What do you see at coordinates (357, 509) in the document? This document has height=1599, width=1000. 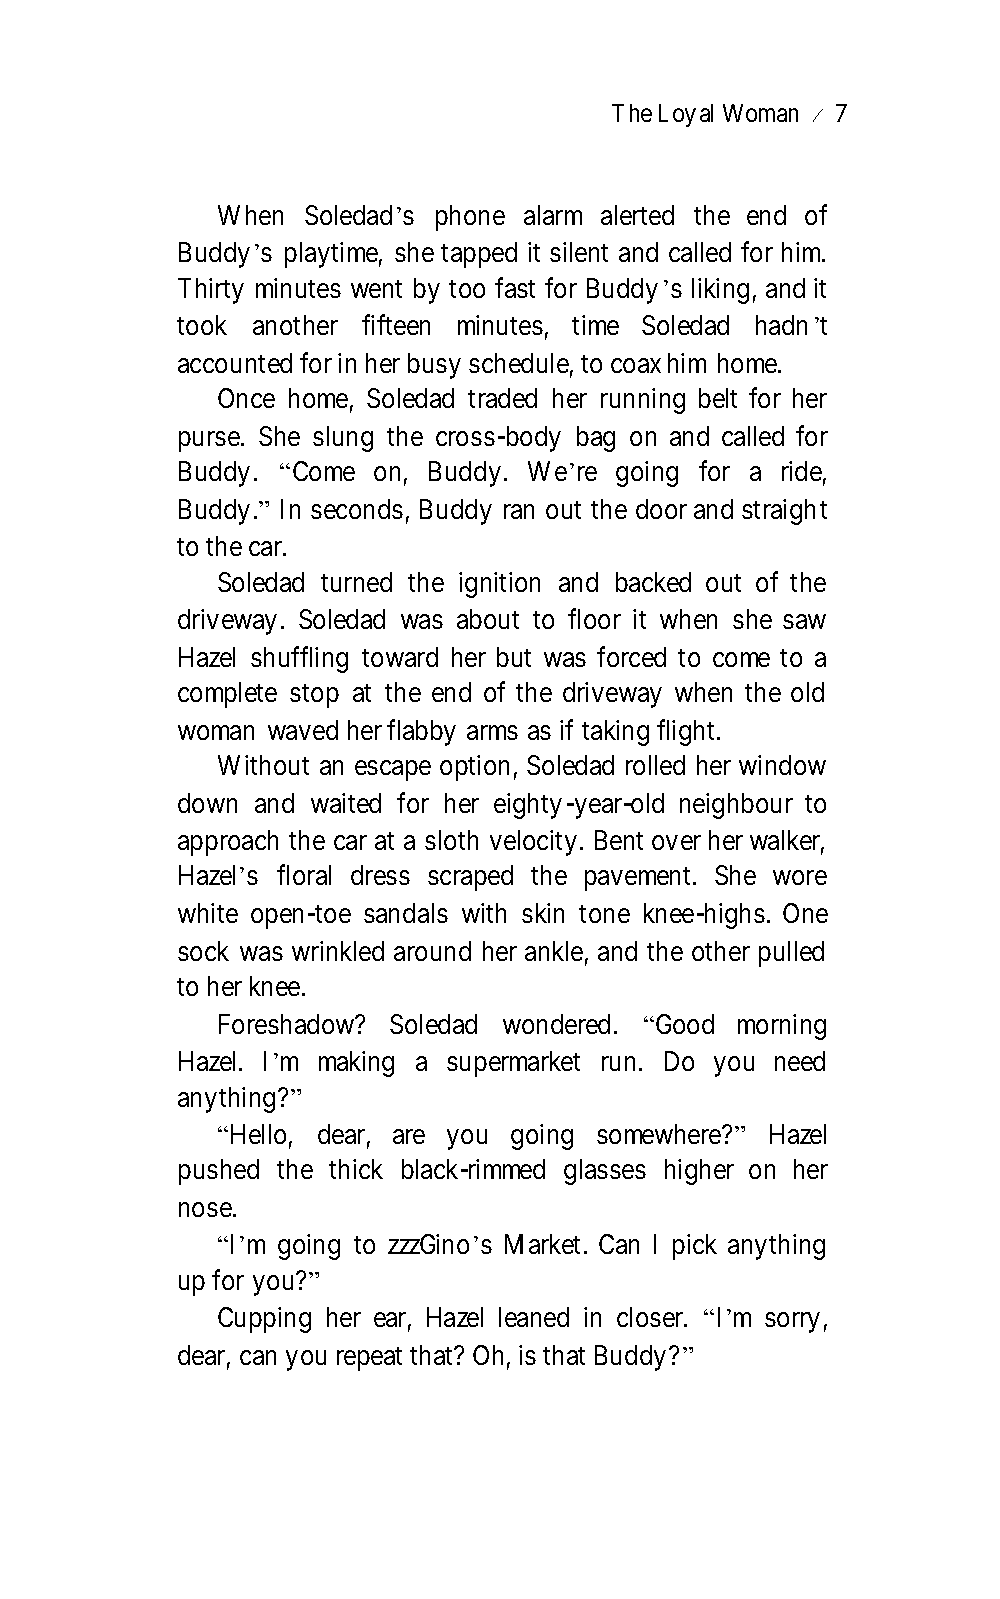 I see `seconds` at bounding box center [357, 509].
